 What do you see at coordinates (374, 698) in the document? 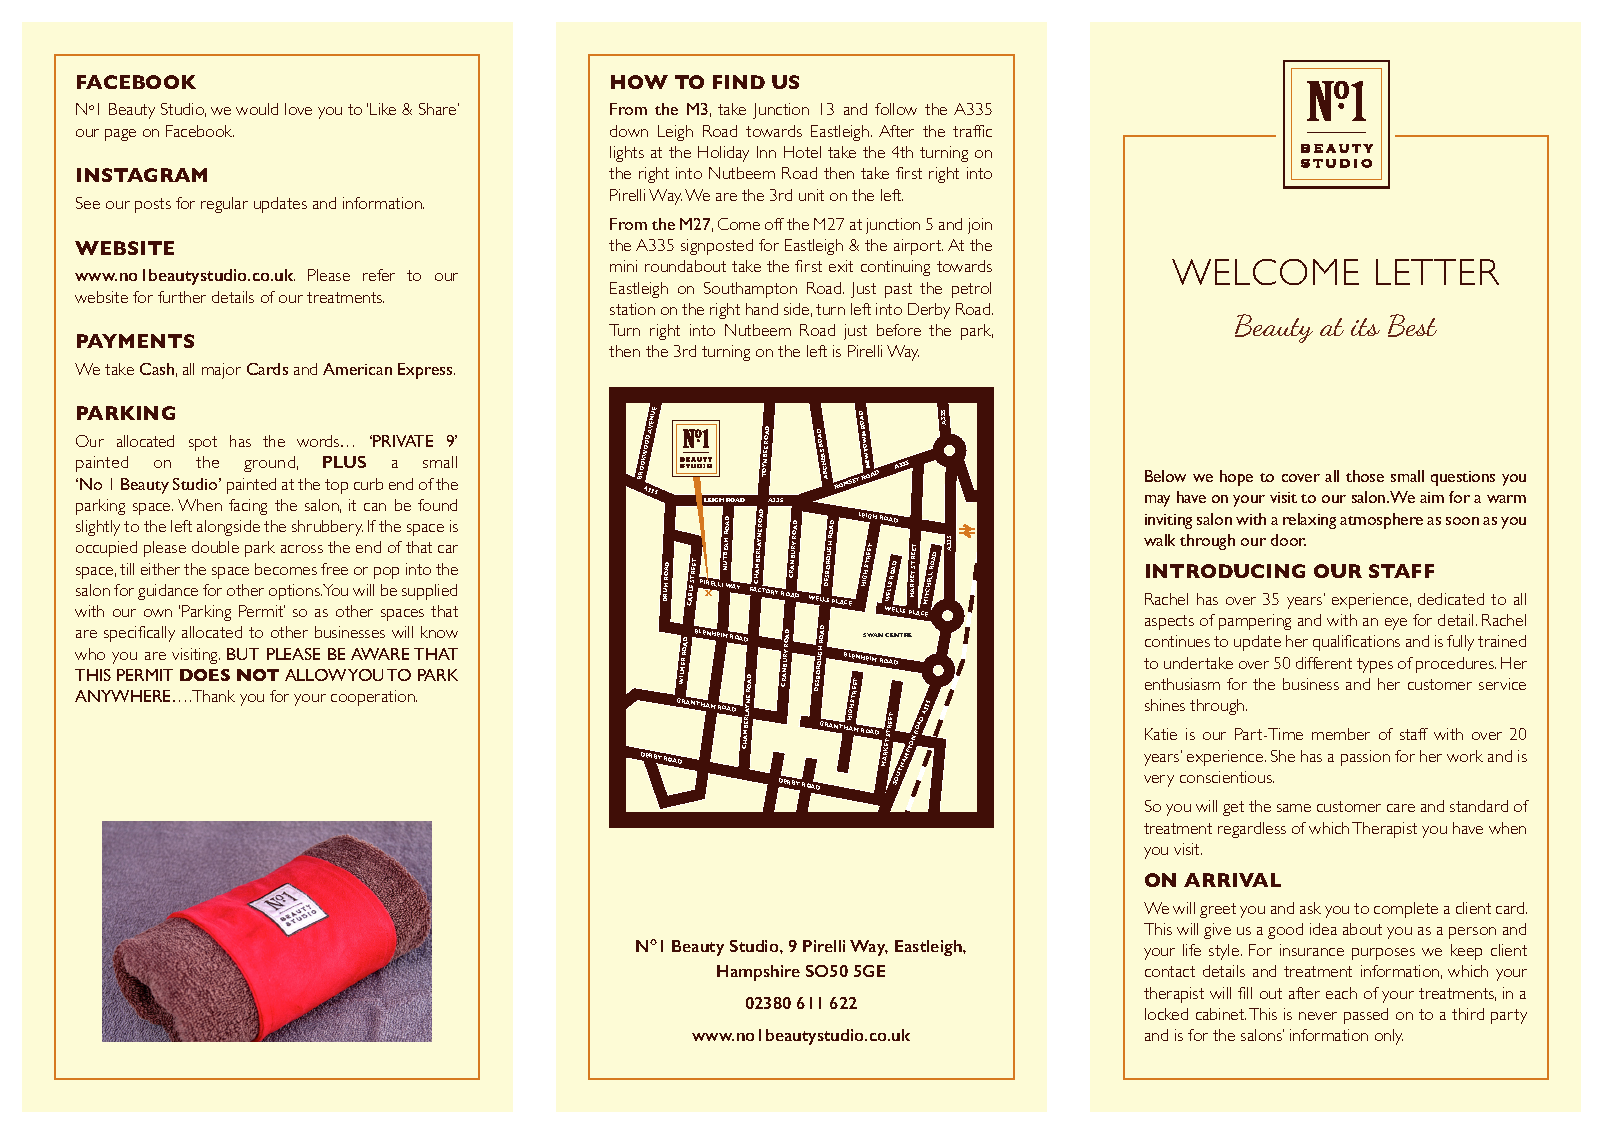
I see `cooperation` at bounding box center [374, 698].
